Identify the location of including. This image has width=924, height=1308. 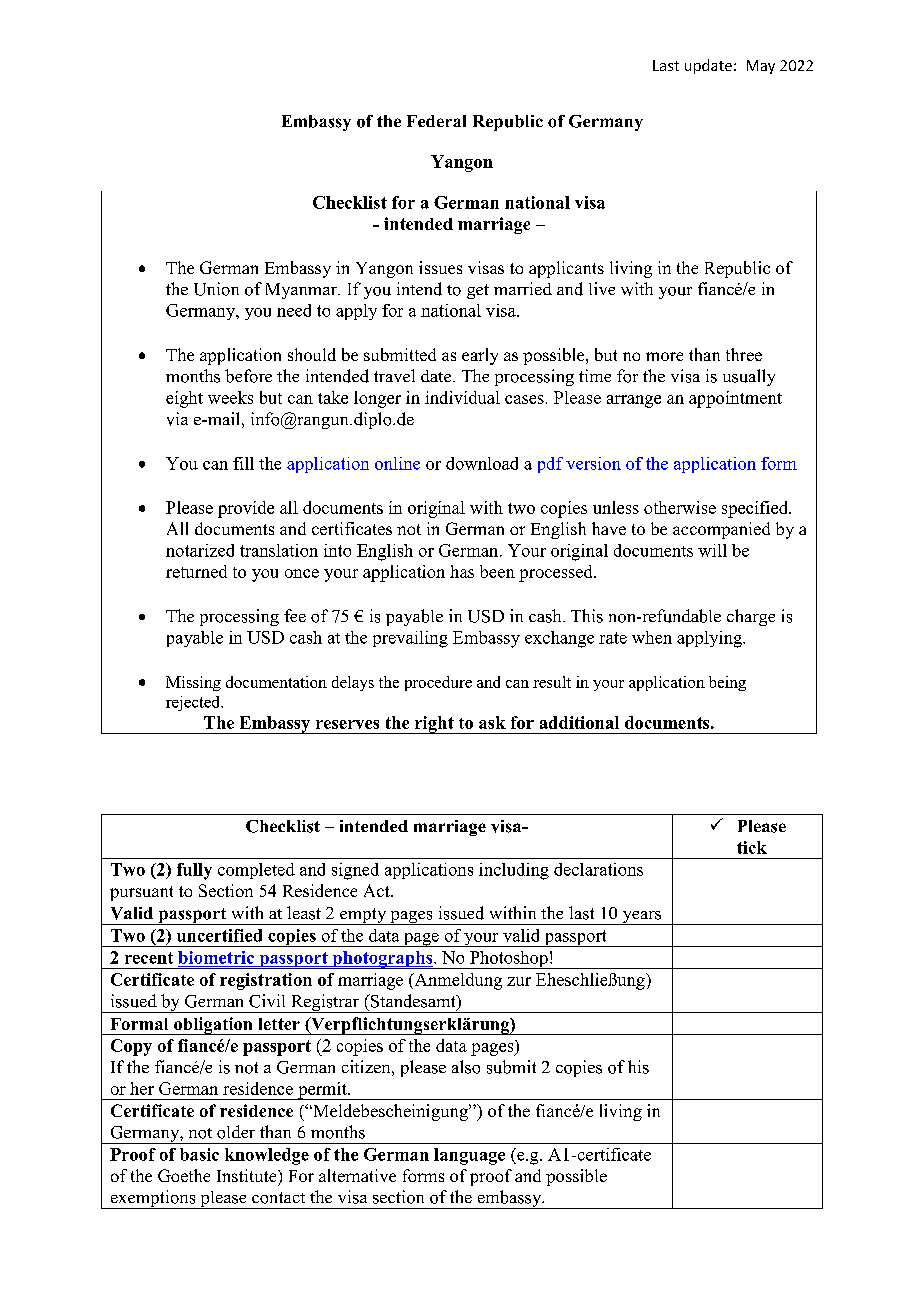
(514, 871).
